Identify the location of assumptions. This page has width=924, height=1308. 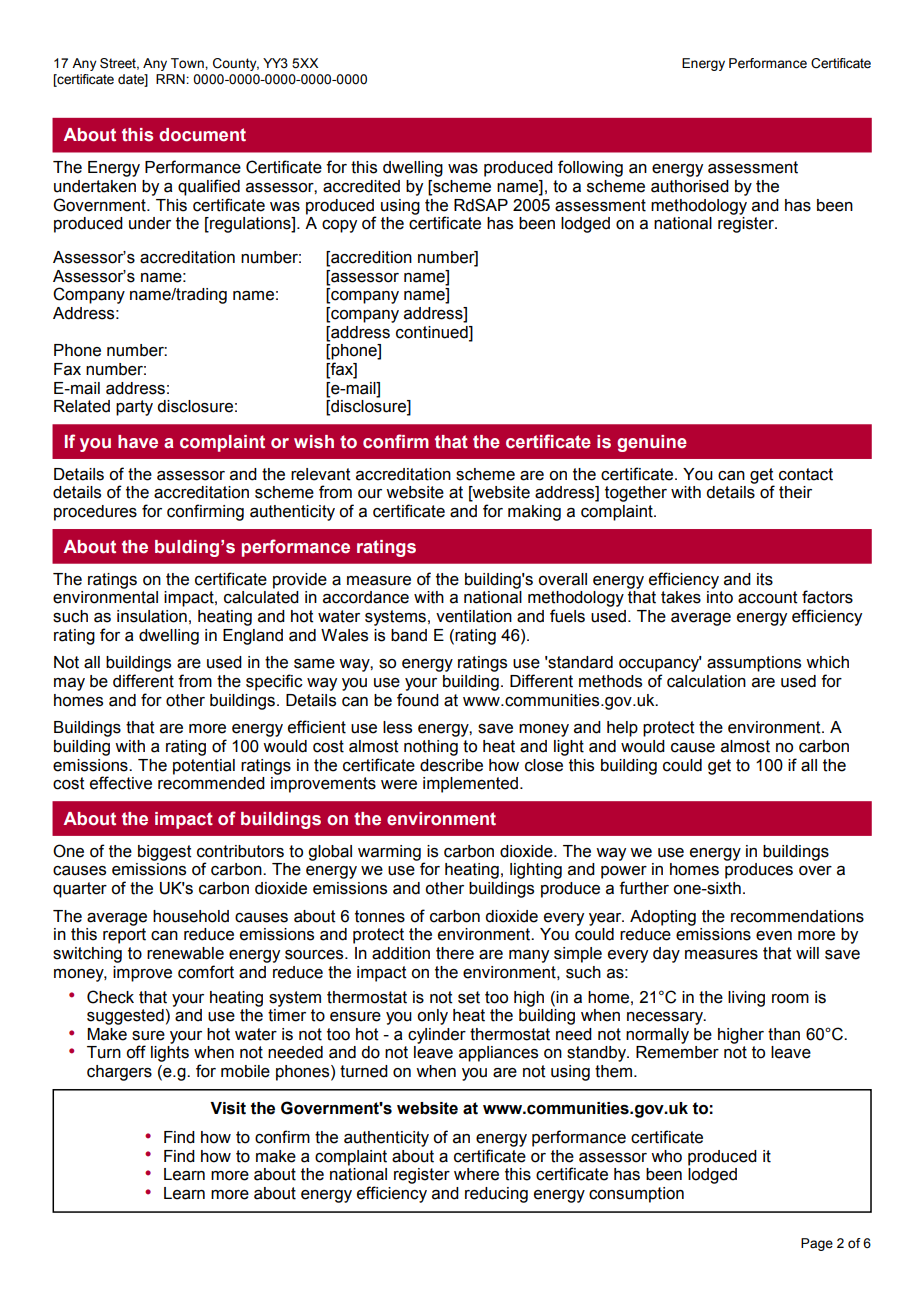
(754, 664).
